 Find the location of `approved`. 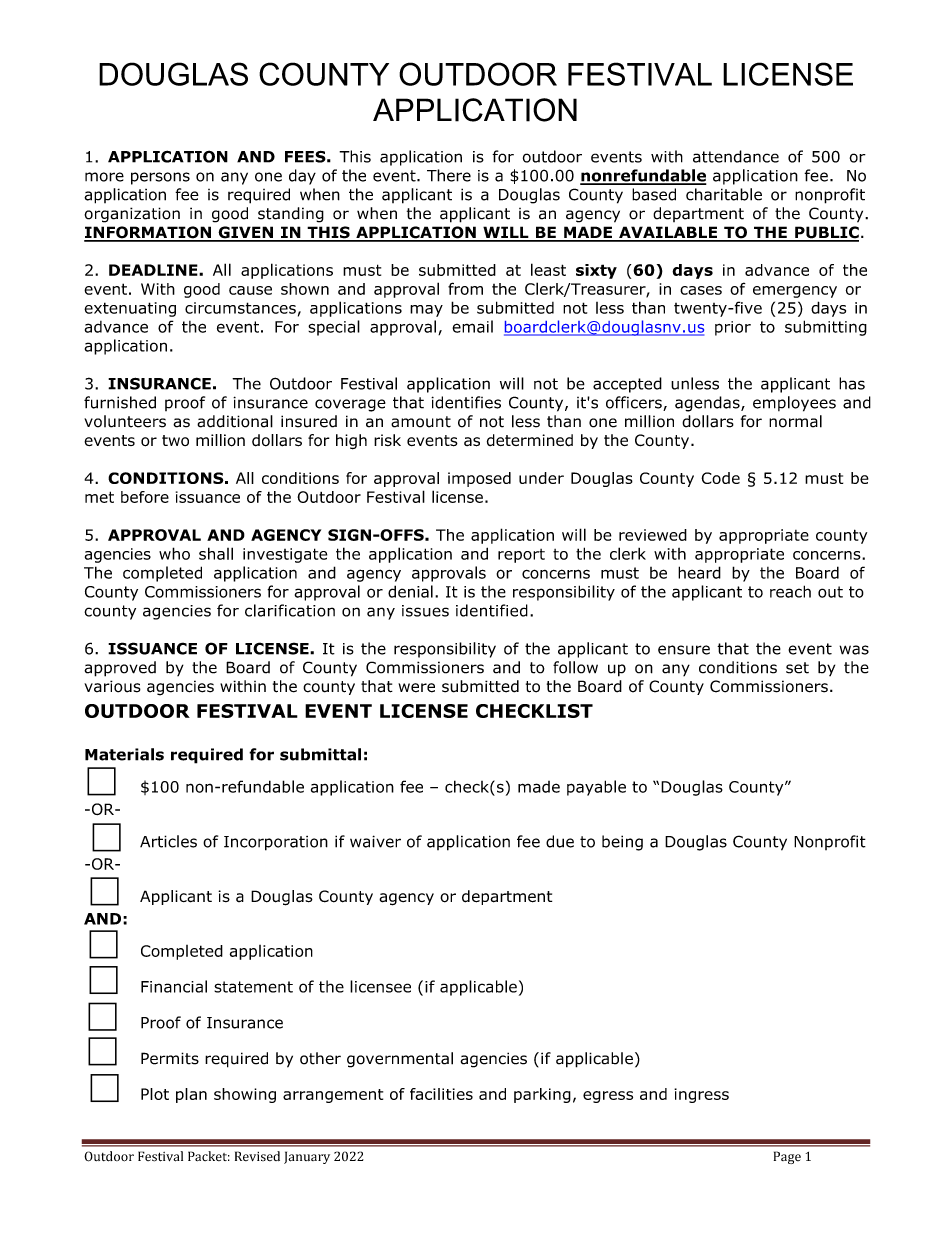

approved is located at coordinates (120, 669).
